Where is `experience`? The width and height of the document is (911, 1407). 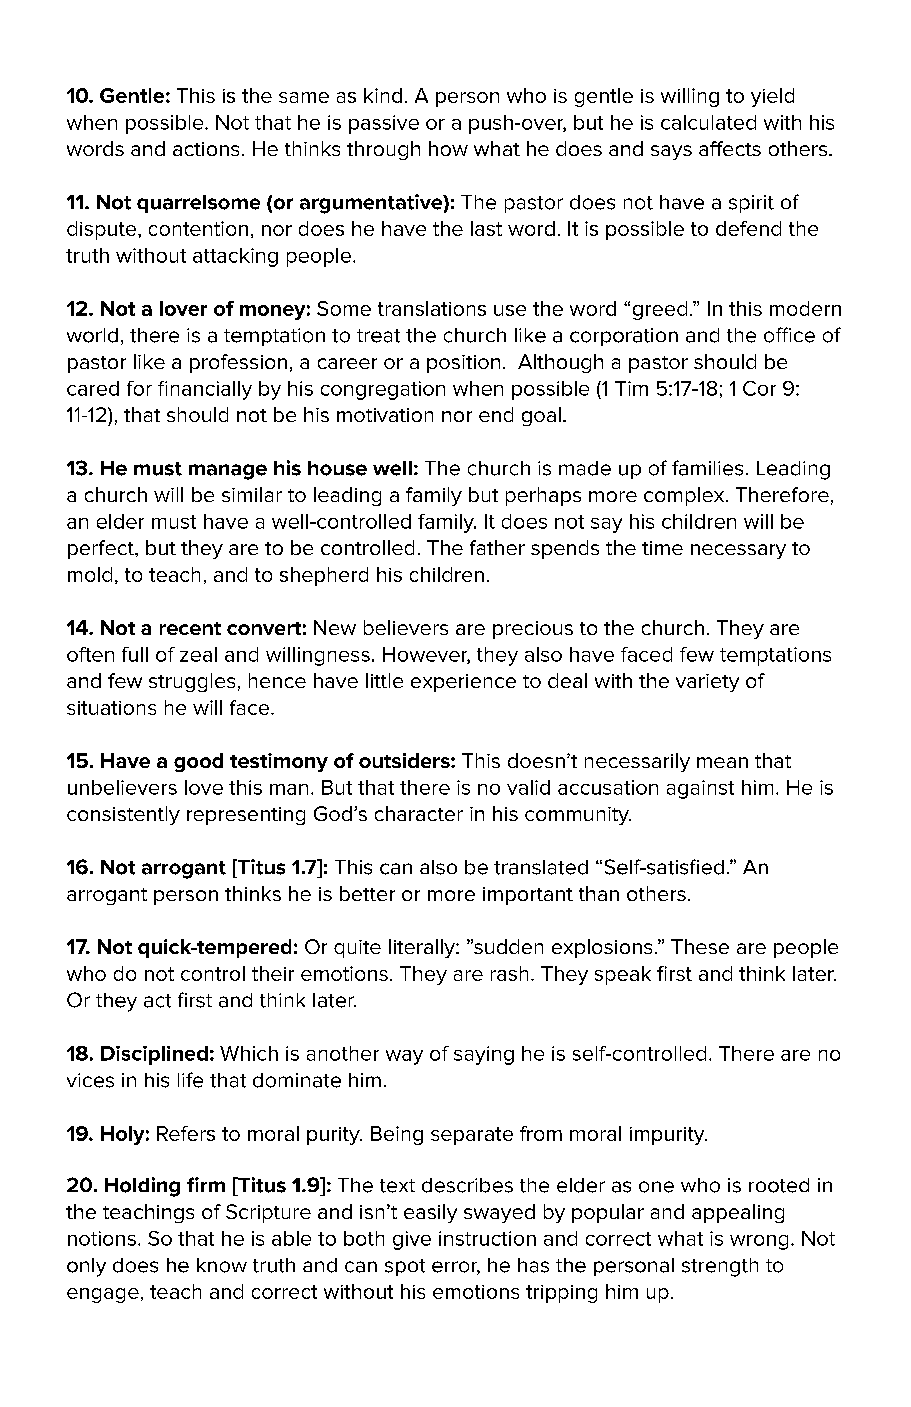
experience is located at coordinates (463, 683).
